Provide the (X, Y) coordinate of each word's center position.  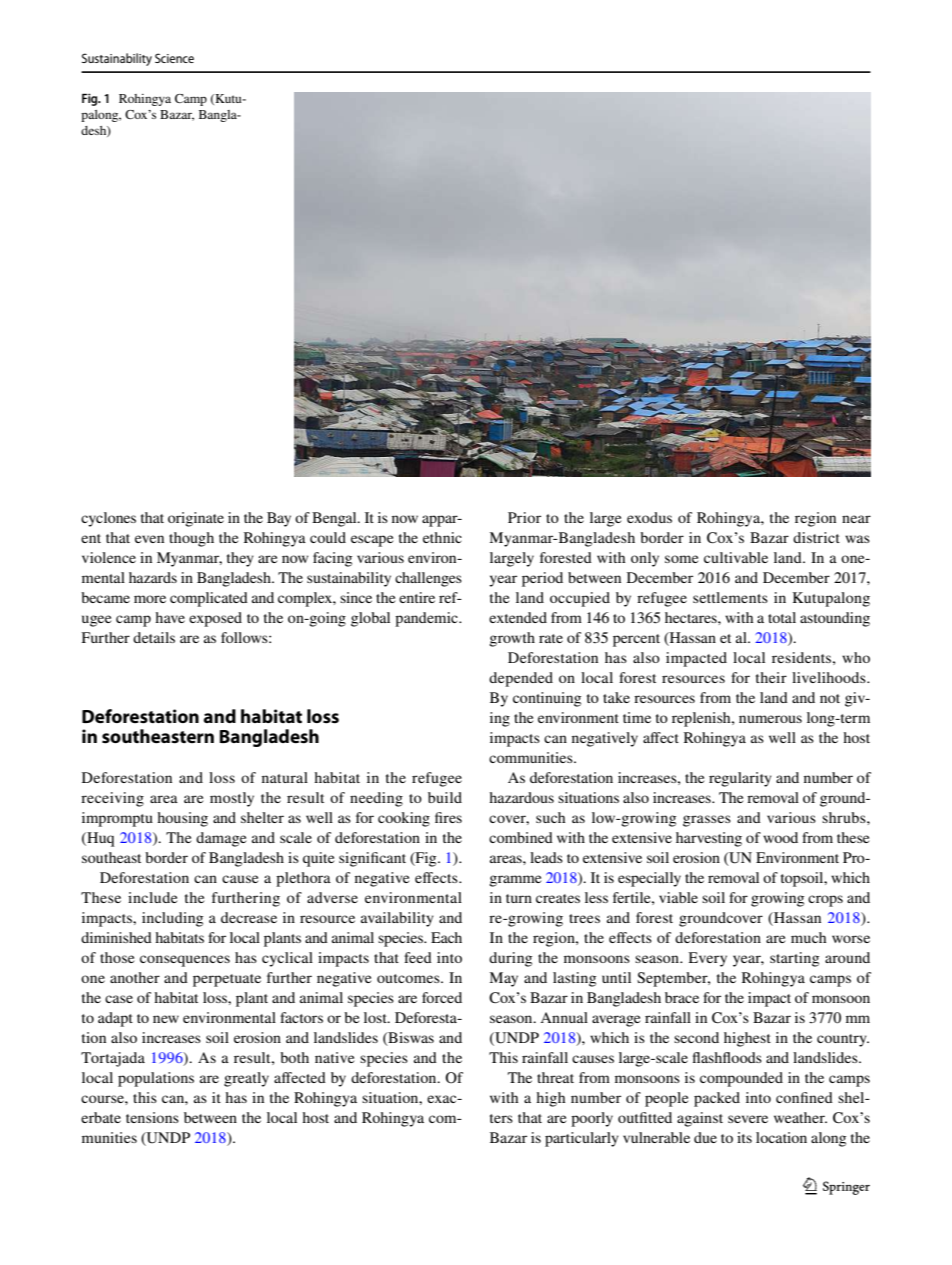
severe (748, 1119)
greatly (246, 1079)
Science (174, 58)
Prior (524, 517)
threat (555, 1077)
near (856, 519)
